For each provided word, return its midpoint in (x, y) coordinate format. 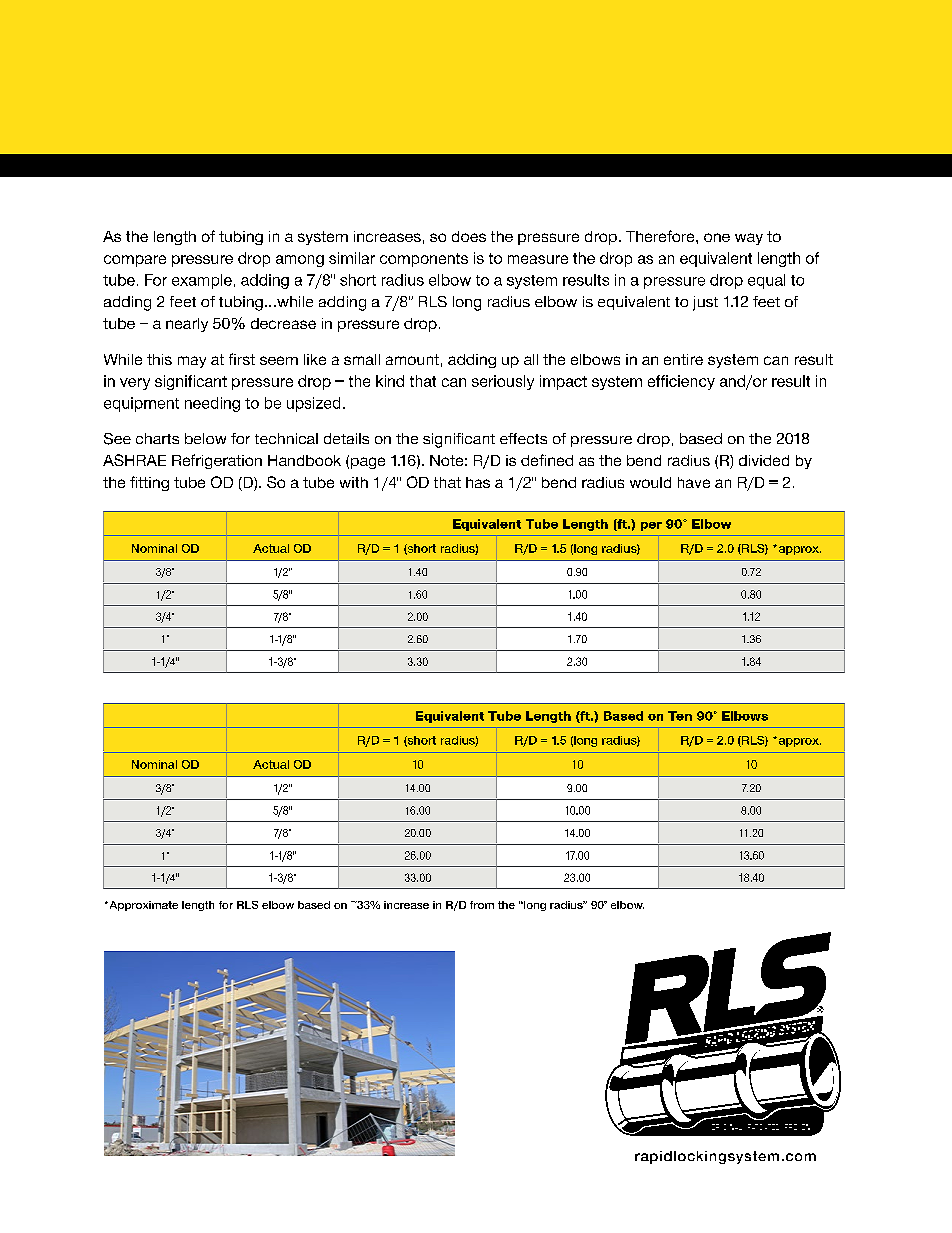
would (650, 482)
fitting (149, 483)
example (202, 281)
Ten (680, 716)
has (478, 482)
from (482, 905)
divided (764, 460)
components (424, 260)
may (192, 362)
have (694, 482)
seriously (503, 382)
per (651, 526)
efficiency (681, 382)
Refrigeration (217, 461)
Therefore (661, 236)
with (354, 482)
